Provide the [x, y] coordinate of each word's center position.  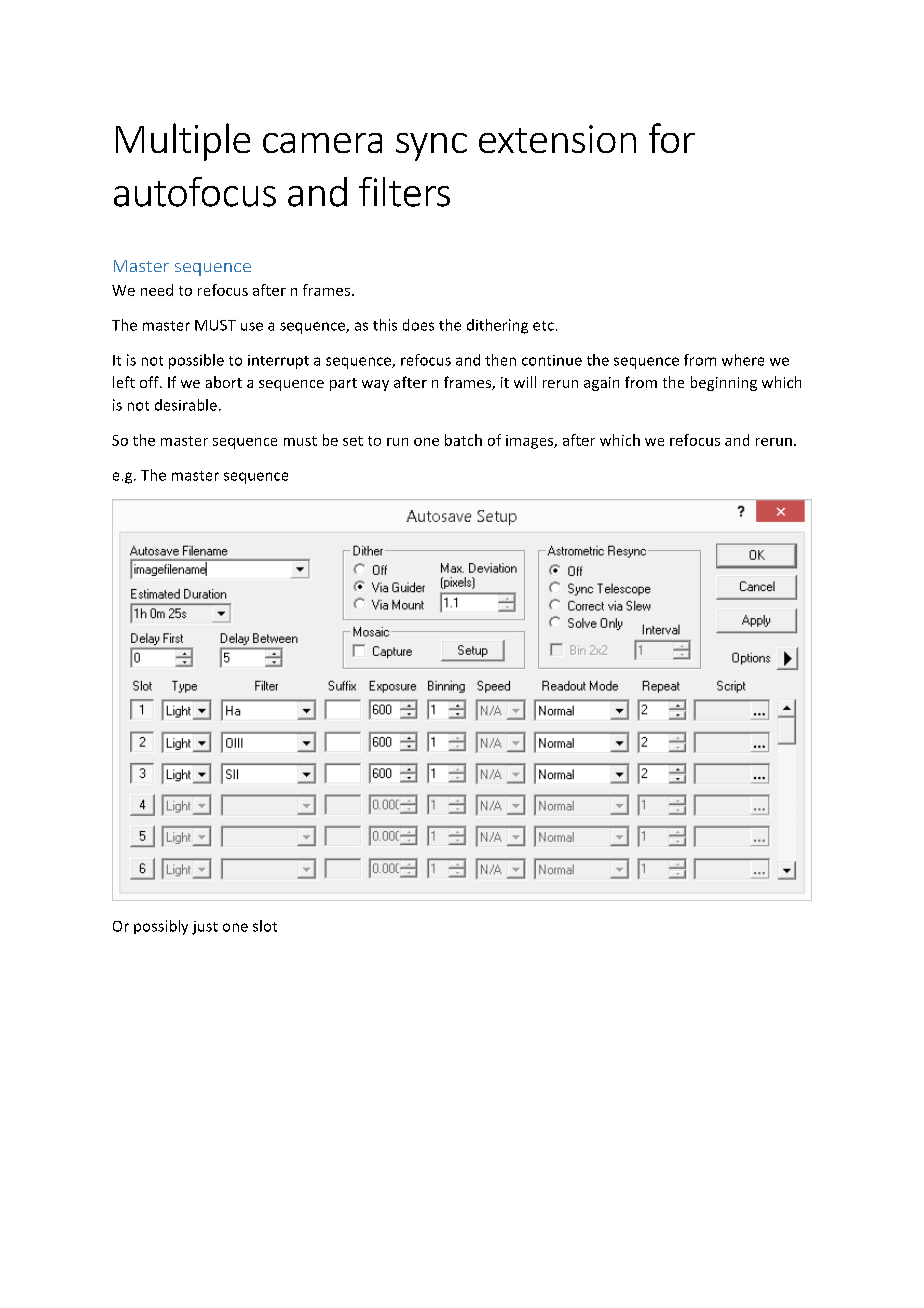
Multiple [183, 142]
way [375, 385]
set [353, 441]
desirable [186, 405]
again [601, 384]
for [672, 138]
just [205, 928]
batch [463, 440]
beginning [724, 383]
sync [431, 147]
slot [265, 926]
